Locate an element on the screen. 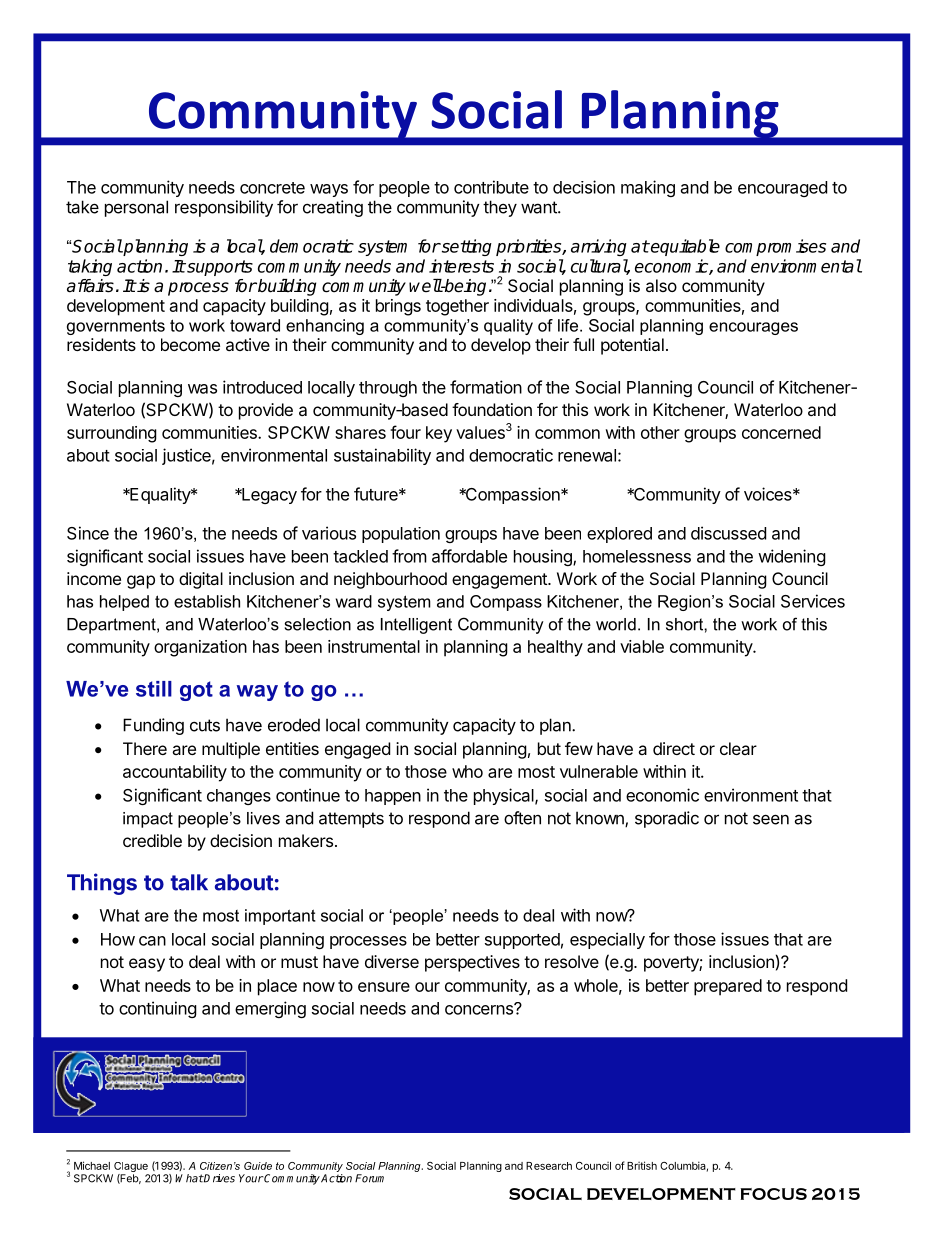 Image resolution: width=952 pixels, height=1233 pixels. affordable is located at coordinates (469, 556).
